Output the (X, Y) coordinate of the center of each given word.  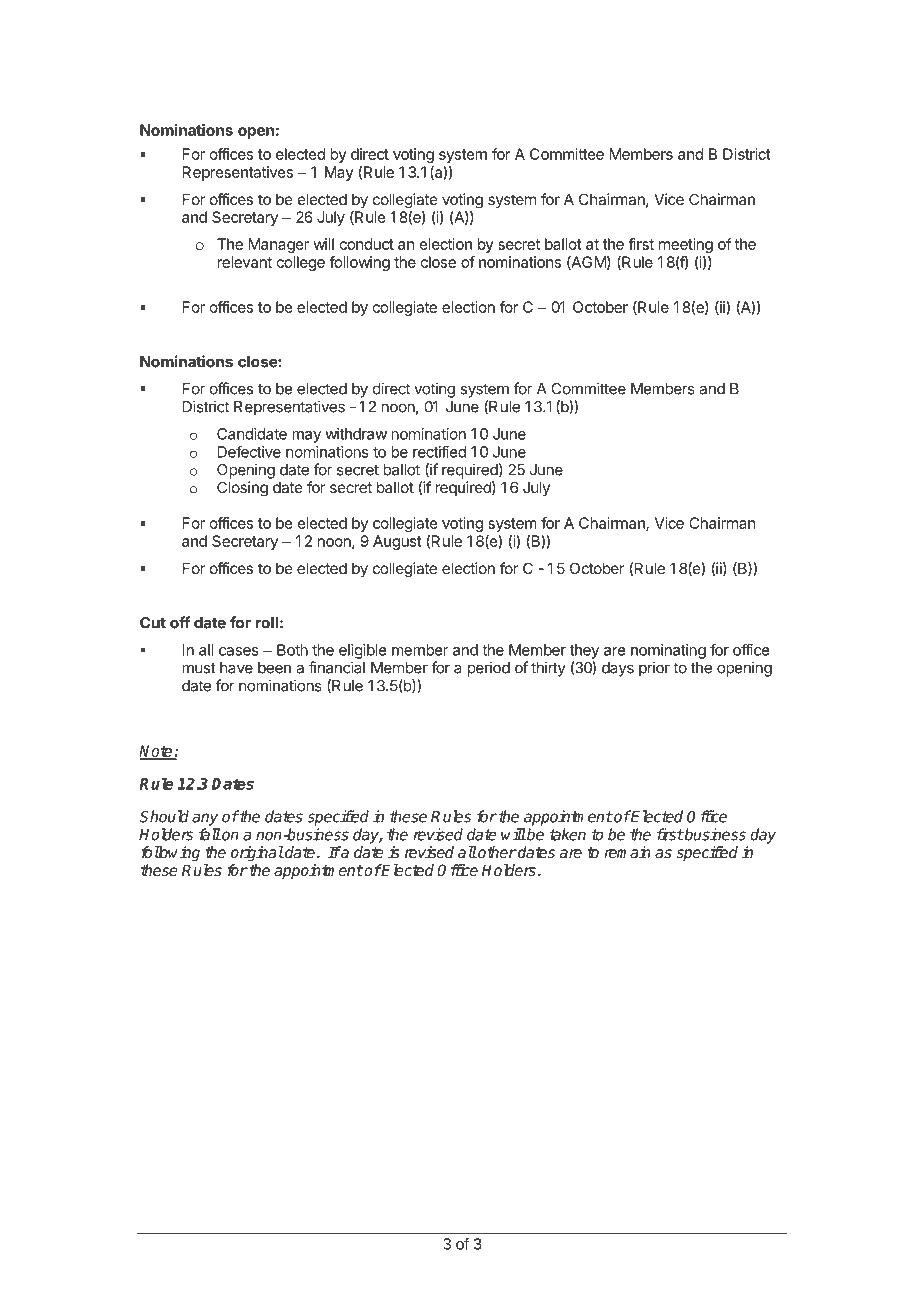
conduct (367, 244)
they (584, 651)
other (496, 852)
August (397, 542)
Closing (242, 489)
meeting (686, 245)
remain (627, 852)
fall (210, 834)
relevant (245, 262)
